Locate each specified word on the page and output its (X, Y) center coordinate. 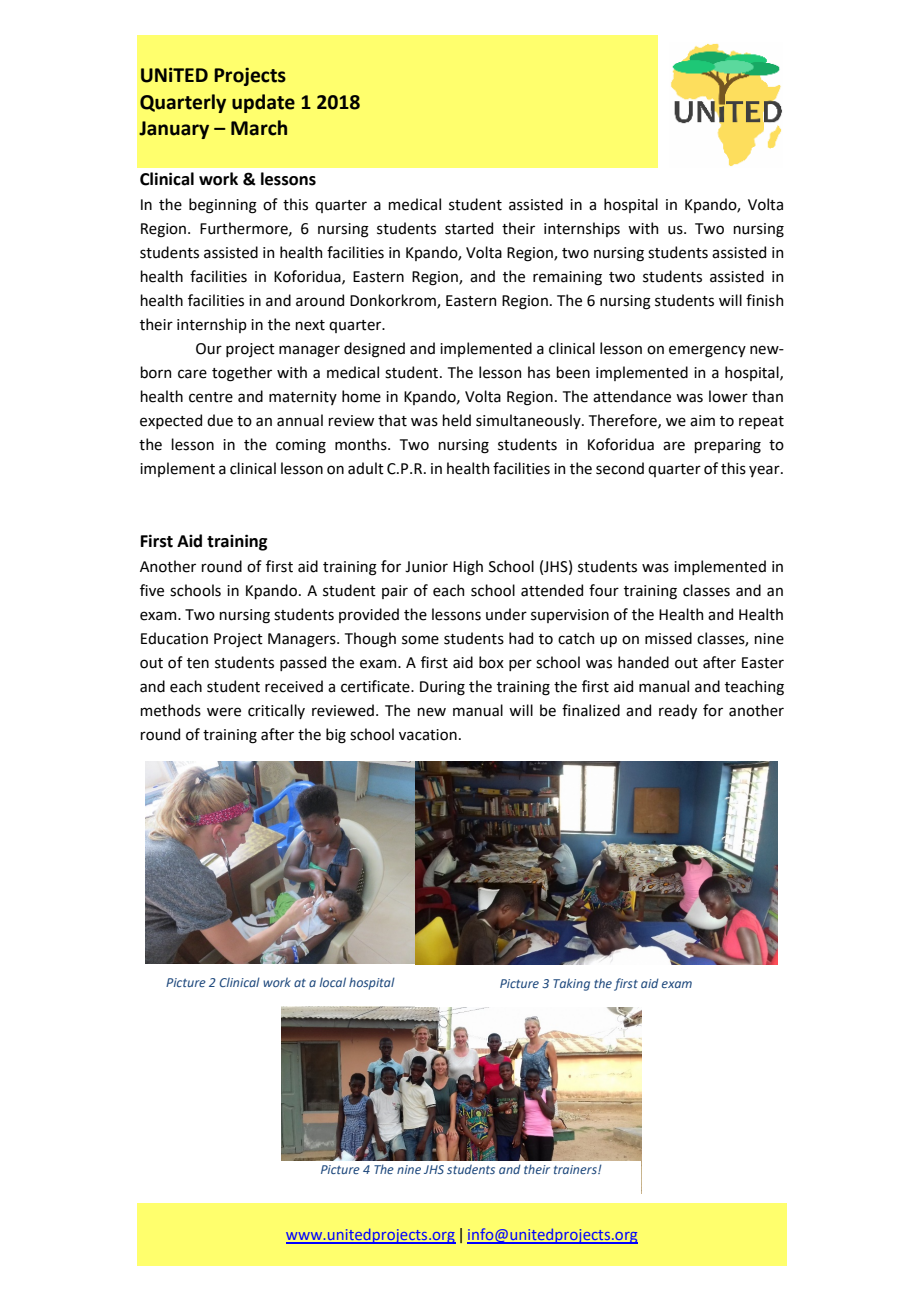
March (259, 128)
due (220, 420)
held (456, 420)
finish (764, 300)
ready (678, 711)
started (469, 228)
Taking (571, 984)
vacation (428, 735)
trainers (576, 1169)
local (333, 982)
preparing (727, 446)
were (224, 712)
